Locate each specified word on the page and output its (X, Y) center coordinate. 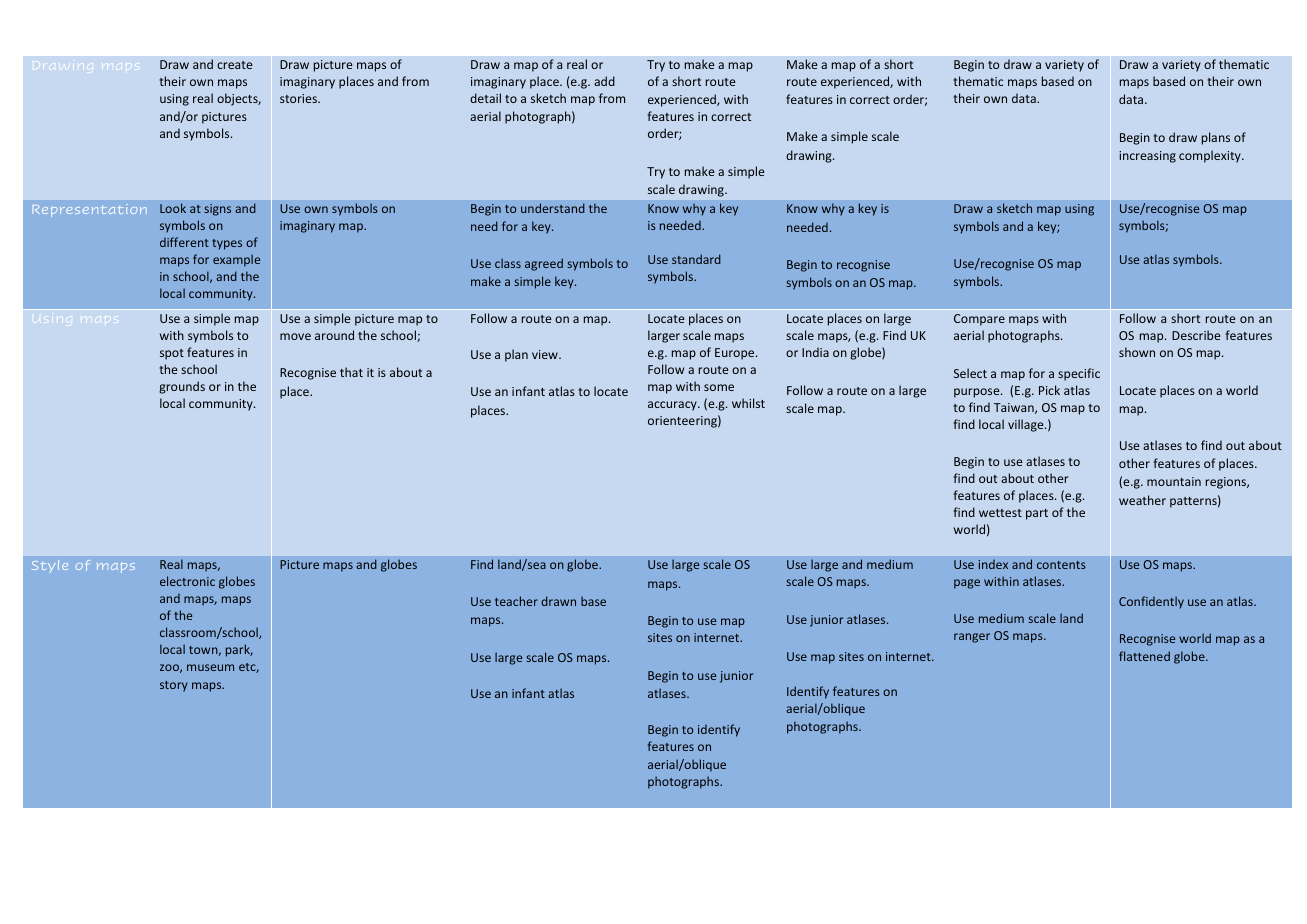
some (719, 387)
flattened (1144, 656)
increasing (1147, 157)
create (234, 65)
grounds (182, 387)
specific (1079, 374)
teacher (516, 601)
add (604, 81)
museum (210, 667)
